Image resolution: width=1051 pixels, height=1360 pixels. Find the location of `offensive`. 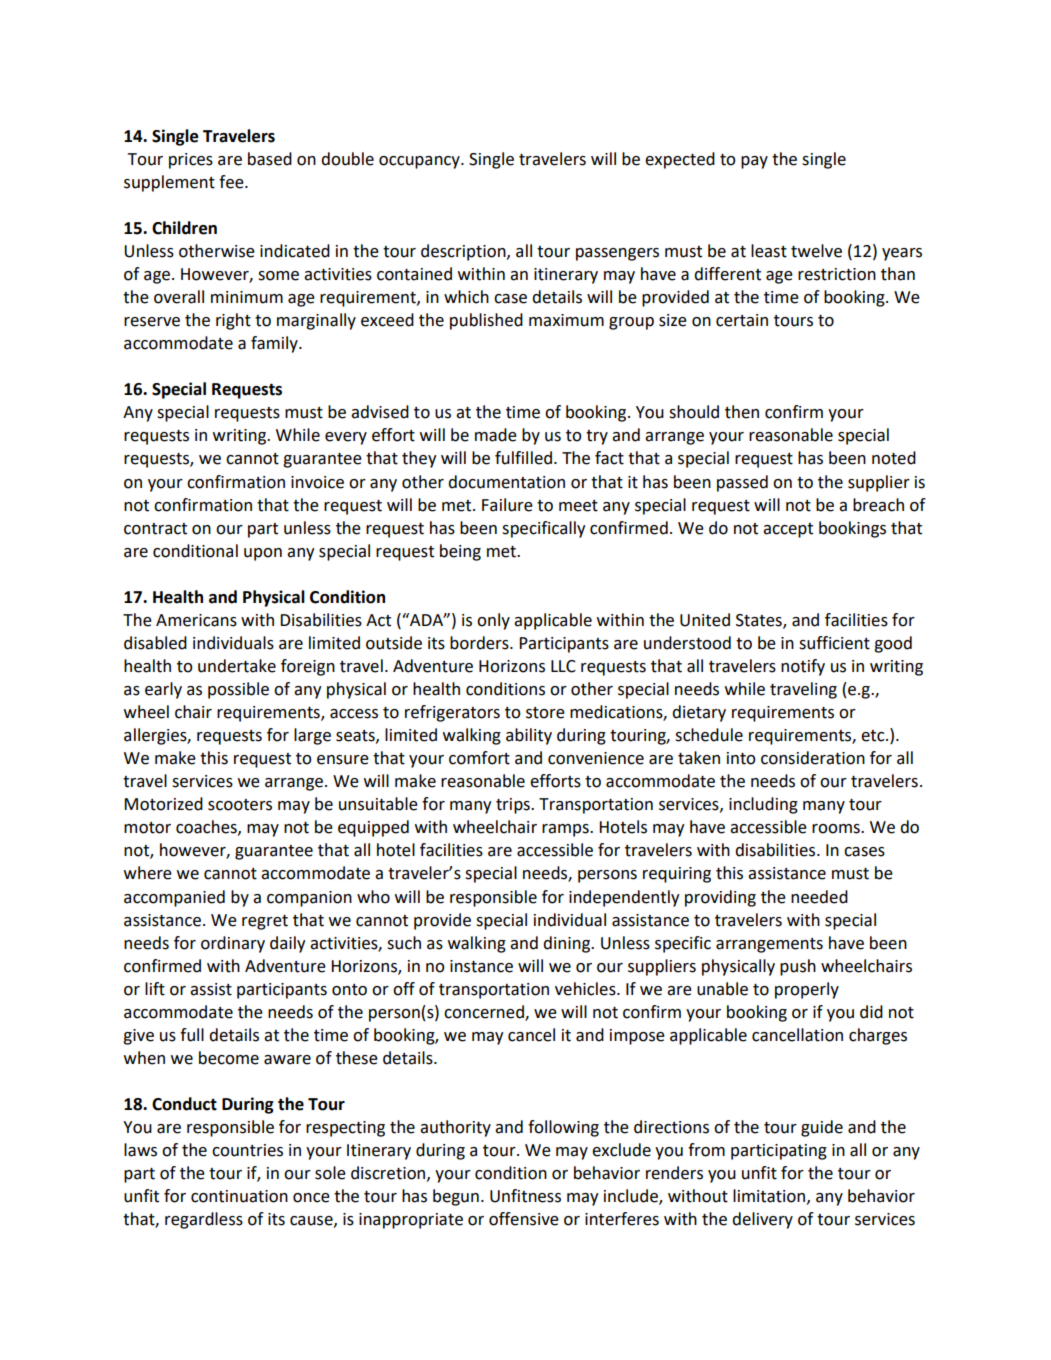

offensive is located at coordinates (524, 1219).
